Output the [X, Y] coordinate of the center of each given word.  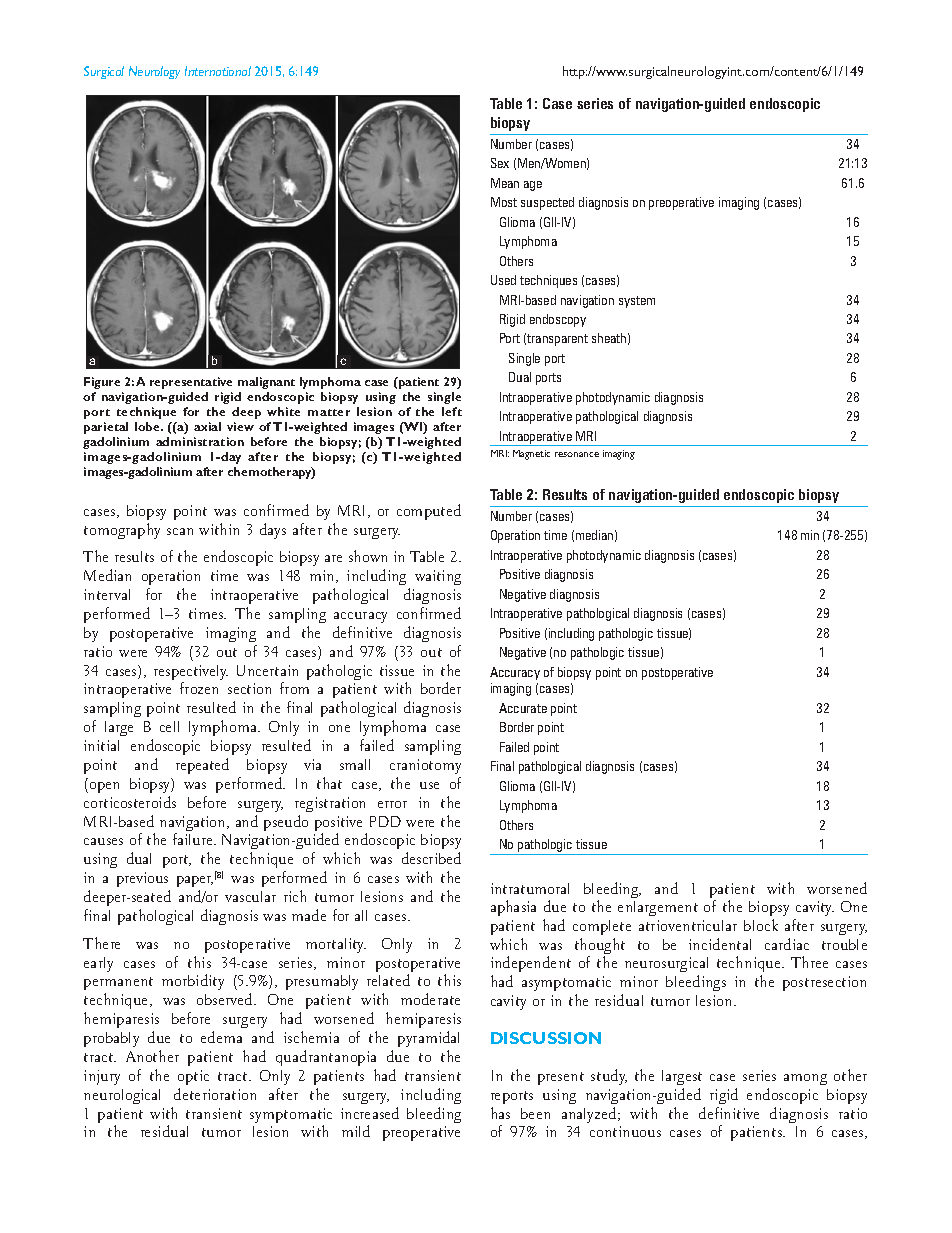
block [761, 925]
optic [193, 1077]
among [805, 1079]
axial [207, 426]
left [452, 411]
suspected [547, 203]
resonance [577, 454]
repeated [202, 766]
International [218, 71]
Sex [500, 163]
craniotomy [425, 766]
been [535, 1113]
